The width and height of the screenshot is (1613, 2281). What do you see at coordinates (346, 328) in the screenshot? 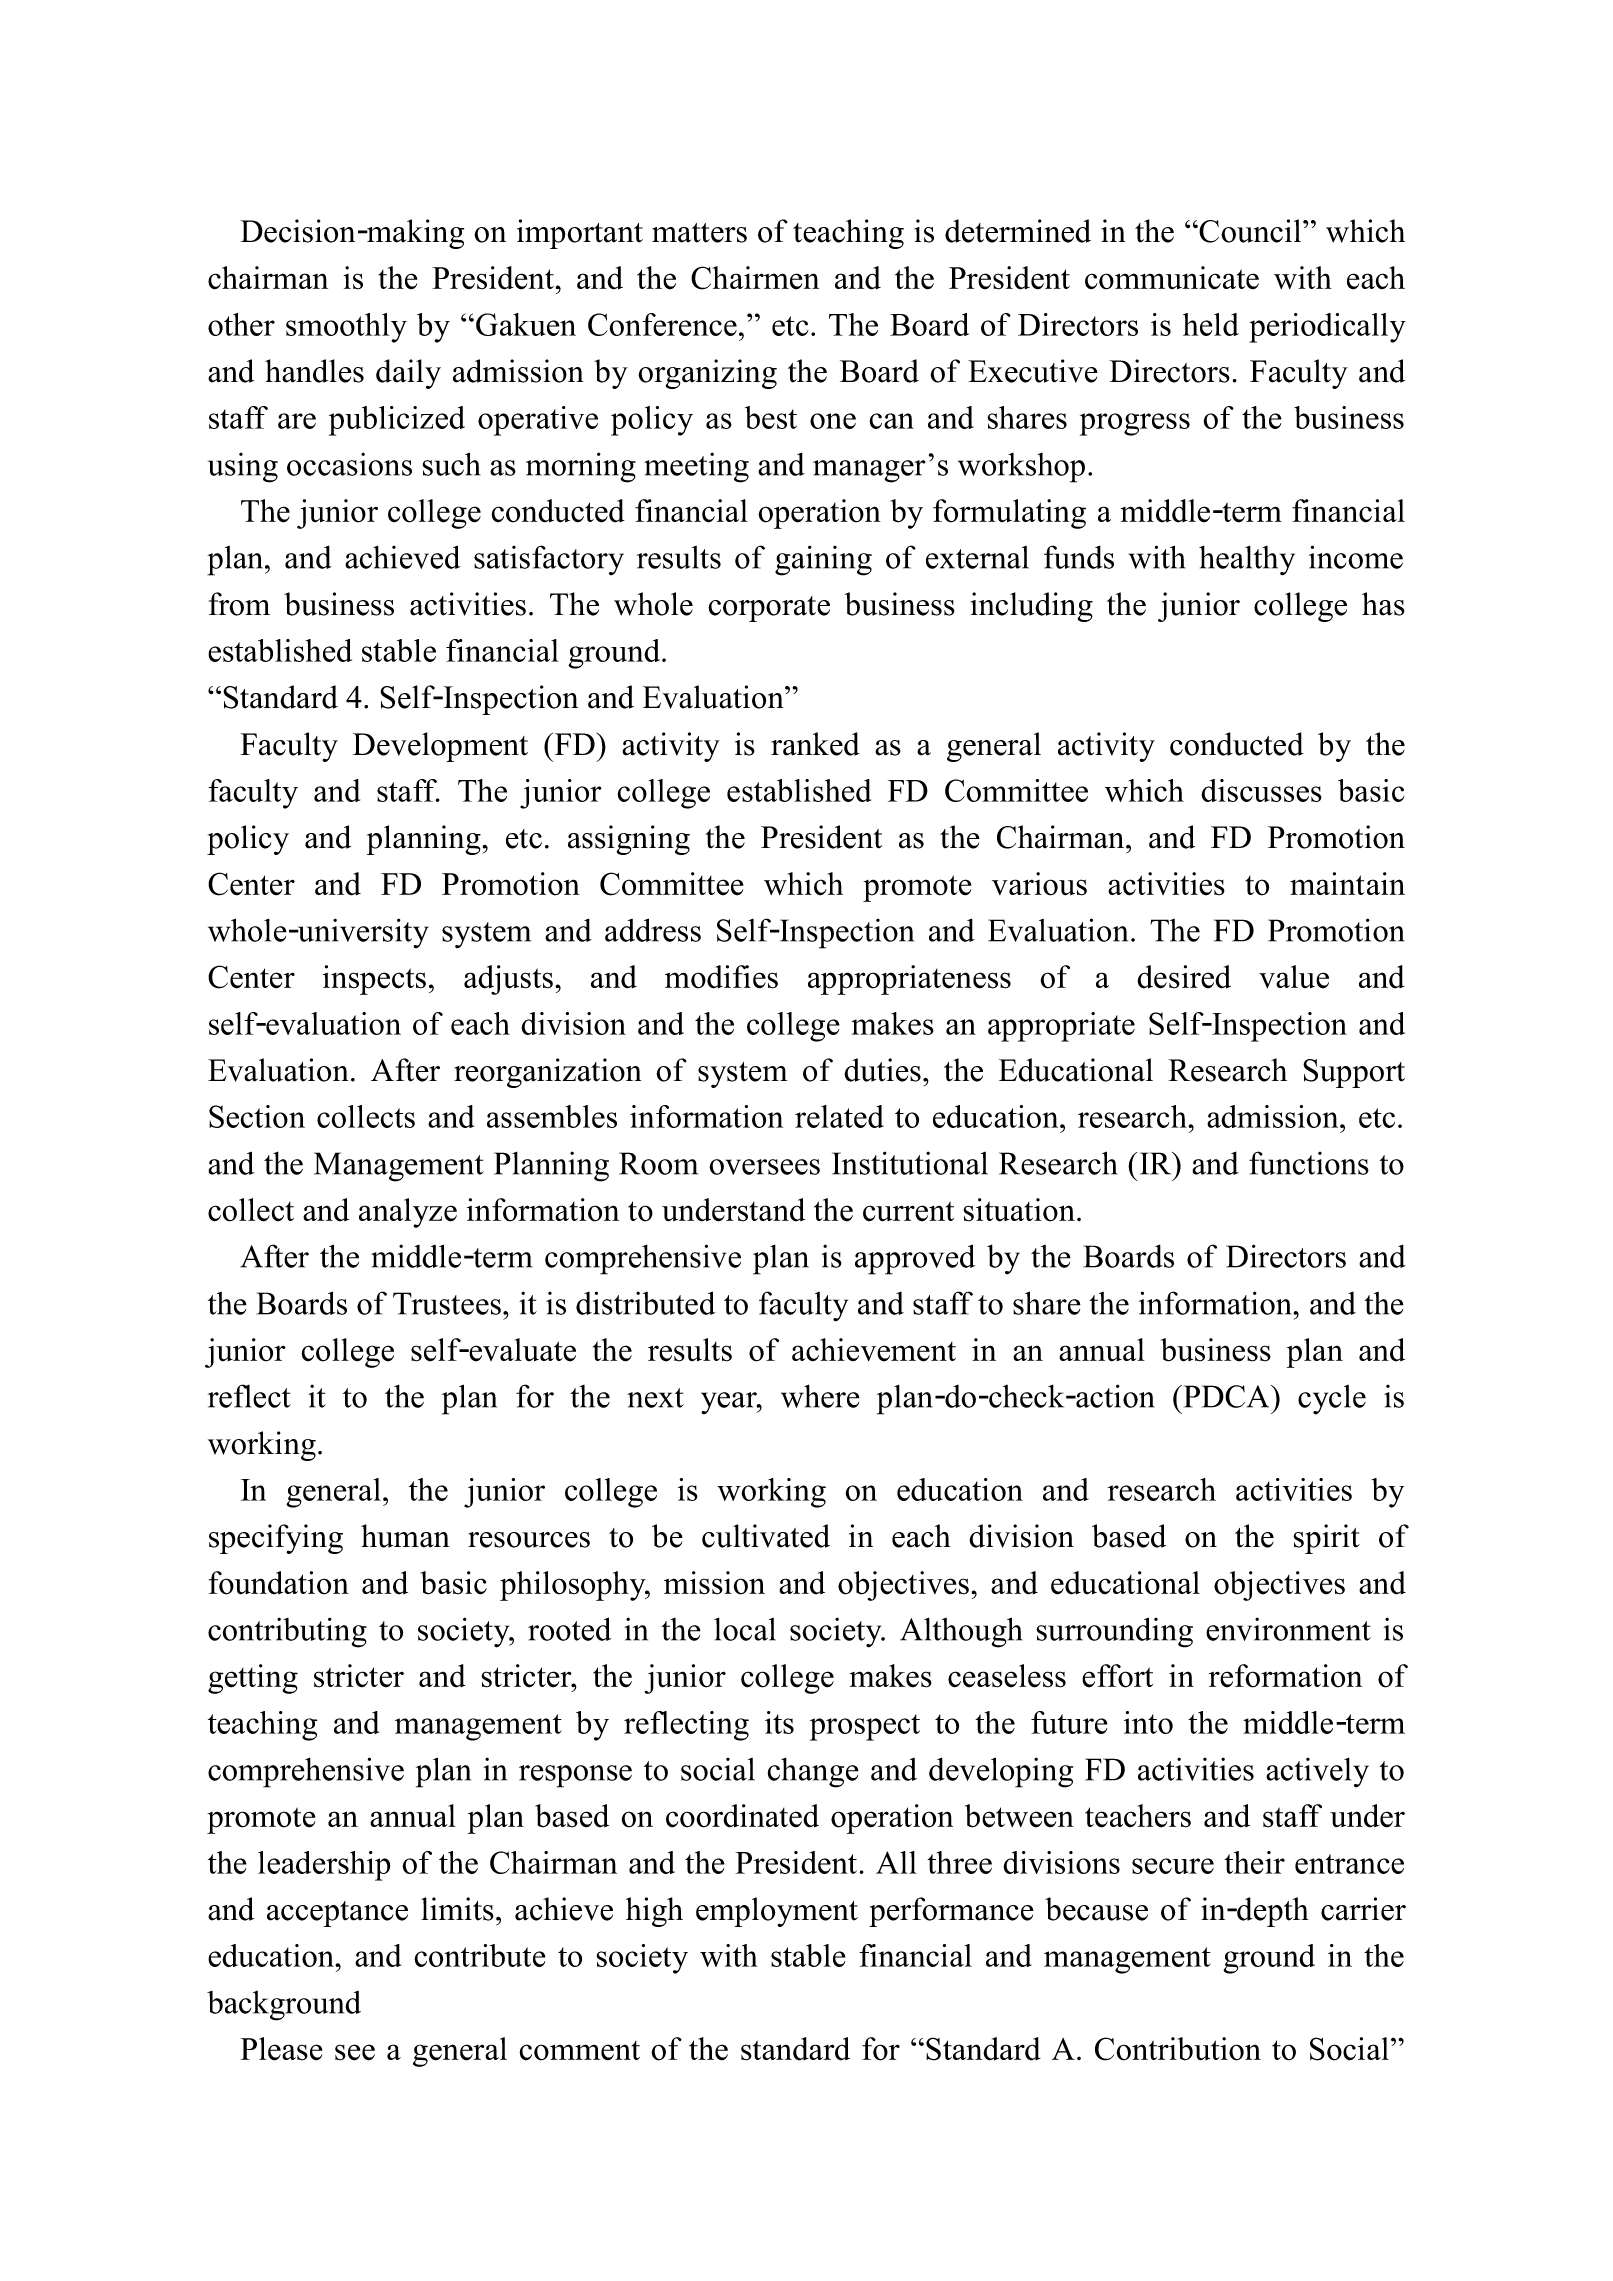
I see `smoothly` at bounding box center [346, 328].
